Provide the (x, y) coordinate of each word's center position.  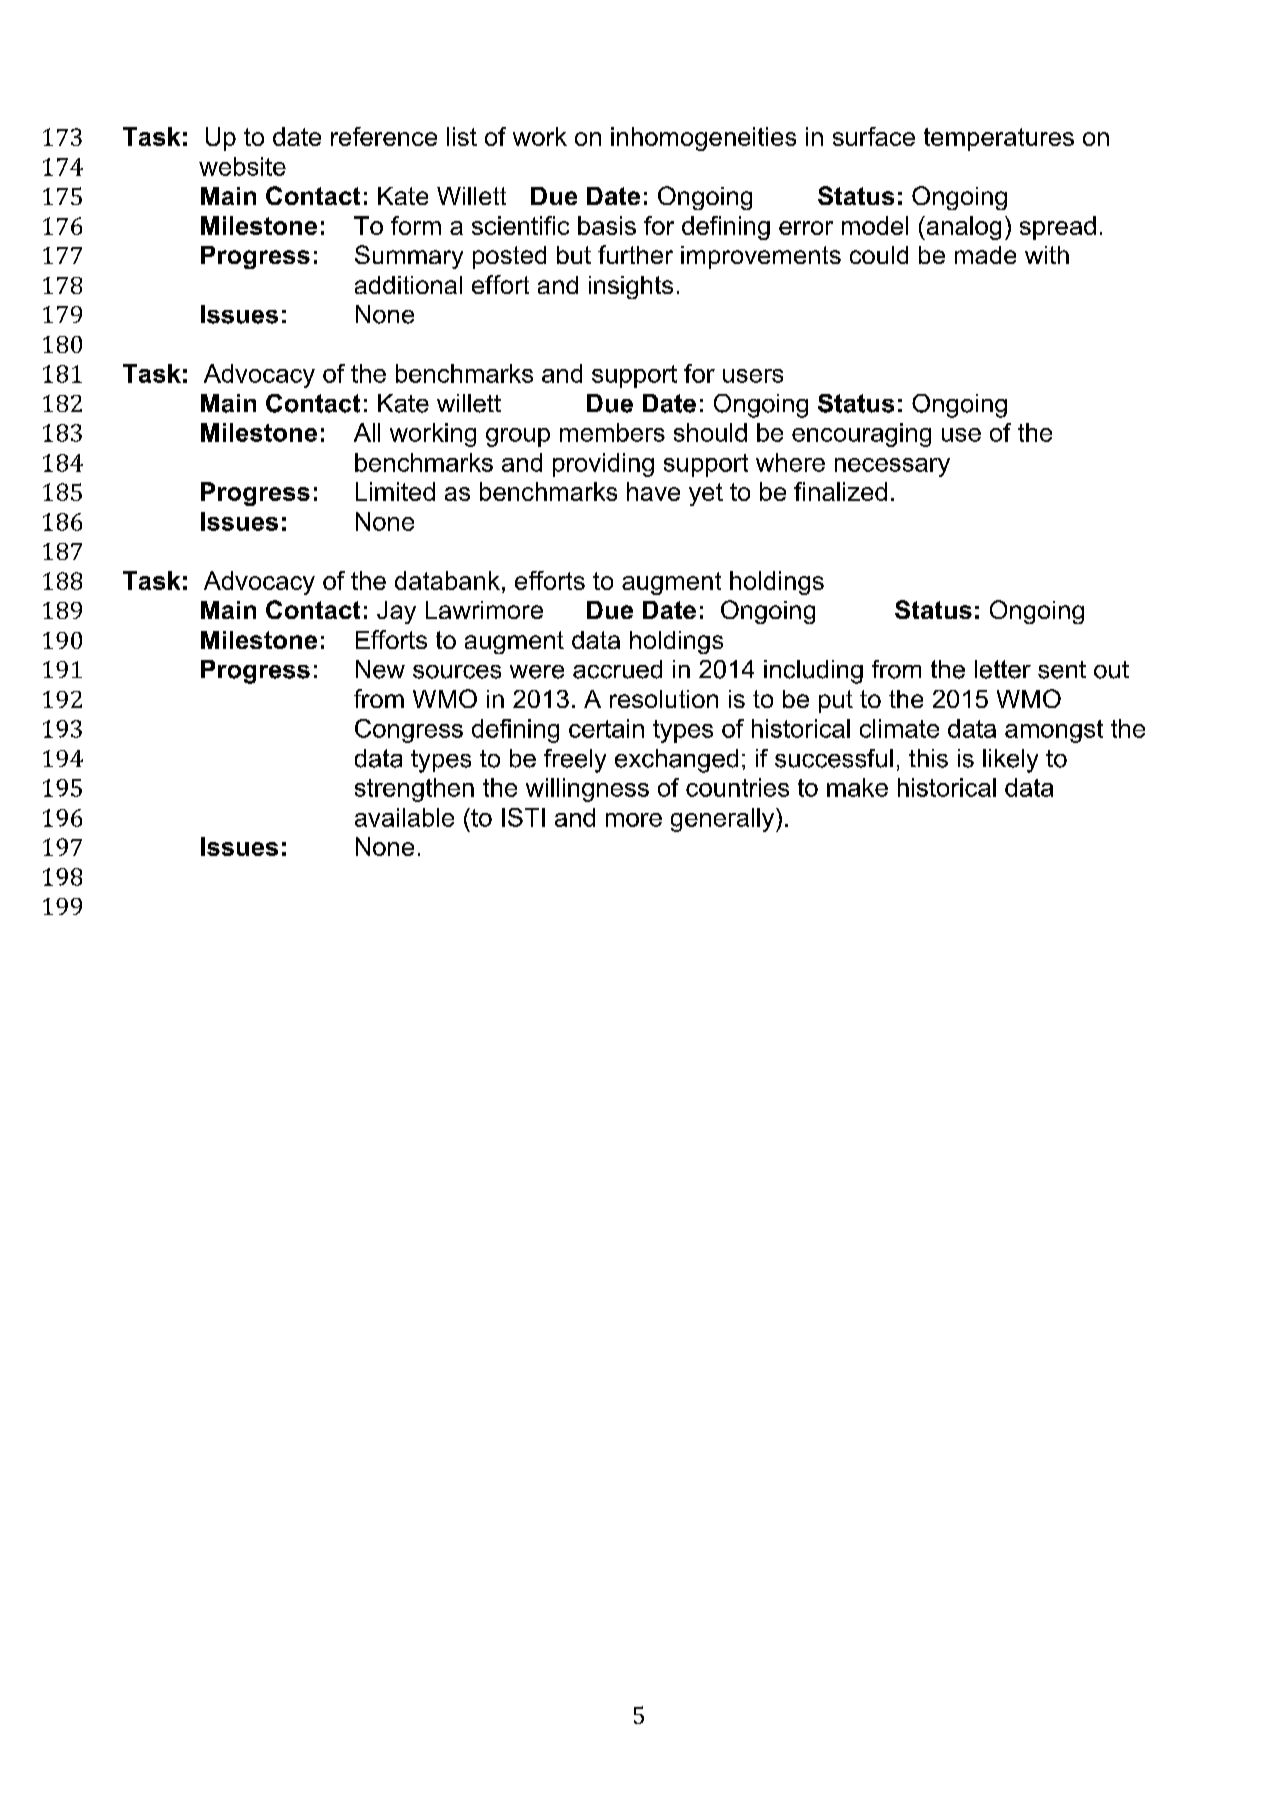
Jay (396, 612)
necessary (892, 467)
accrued (617, 669)
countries (737, 787)
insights (631, 287)
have (653, 491)
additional (408, 285)
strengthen (414, 790)
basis (607, 225)
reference (384, 136)
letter (1003, 669)
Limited (395, 491)
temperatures (999, 139)
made (985, 255)
